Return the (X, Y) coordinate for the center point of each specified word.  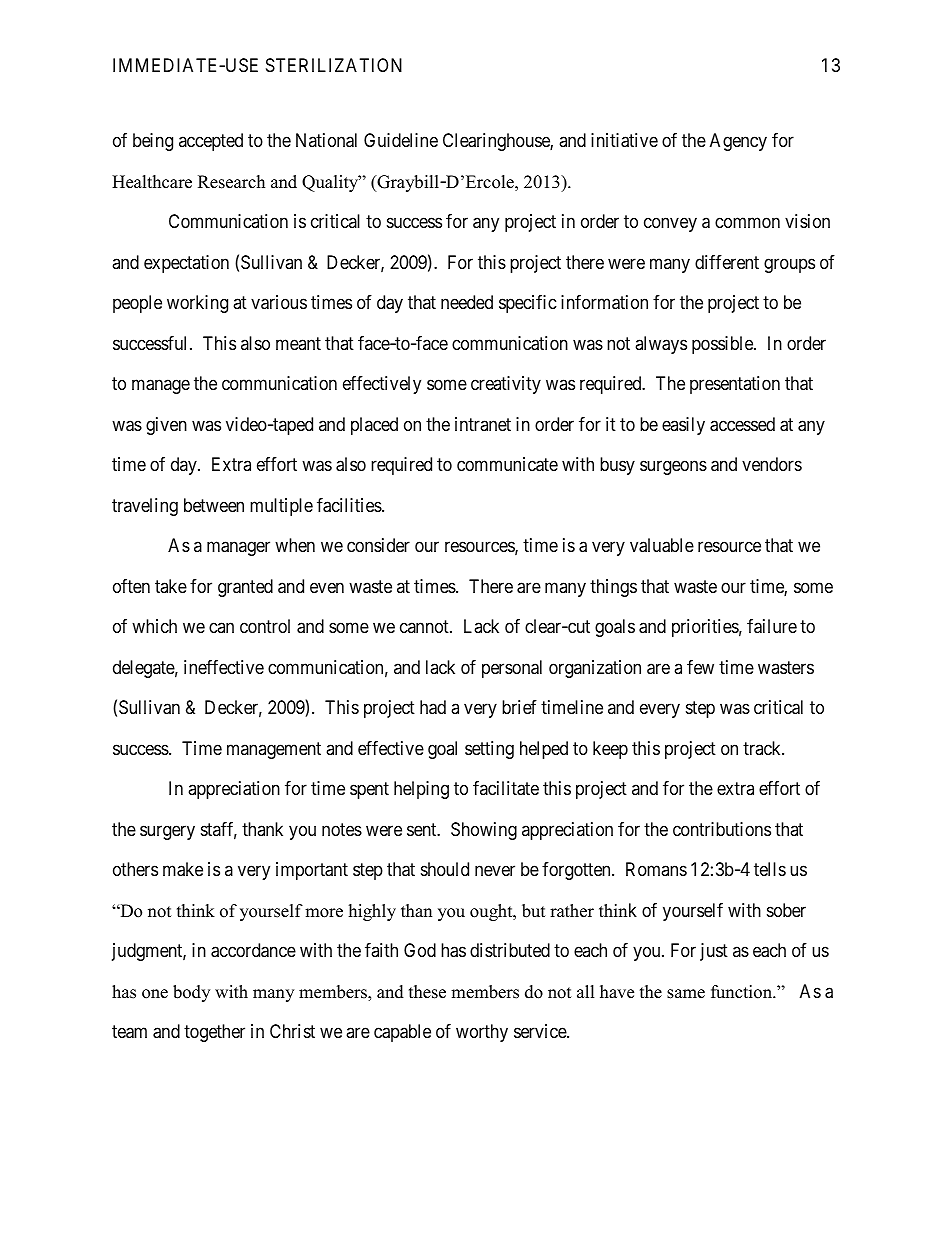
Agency (738, 142)
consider (378, 545)
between (214, 505)
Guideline (401, 140)
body (191, 993)
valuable (662, 545)
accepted (211, 142)
